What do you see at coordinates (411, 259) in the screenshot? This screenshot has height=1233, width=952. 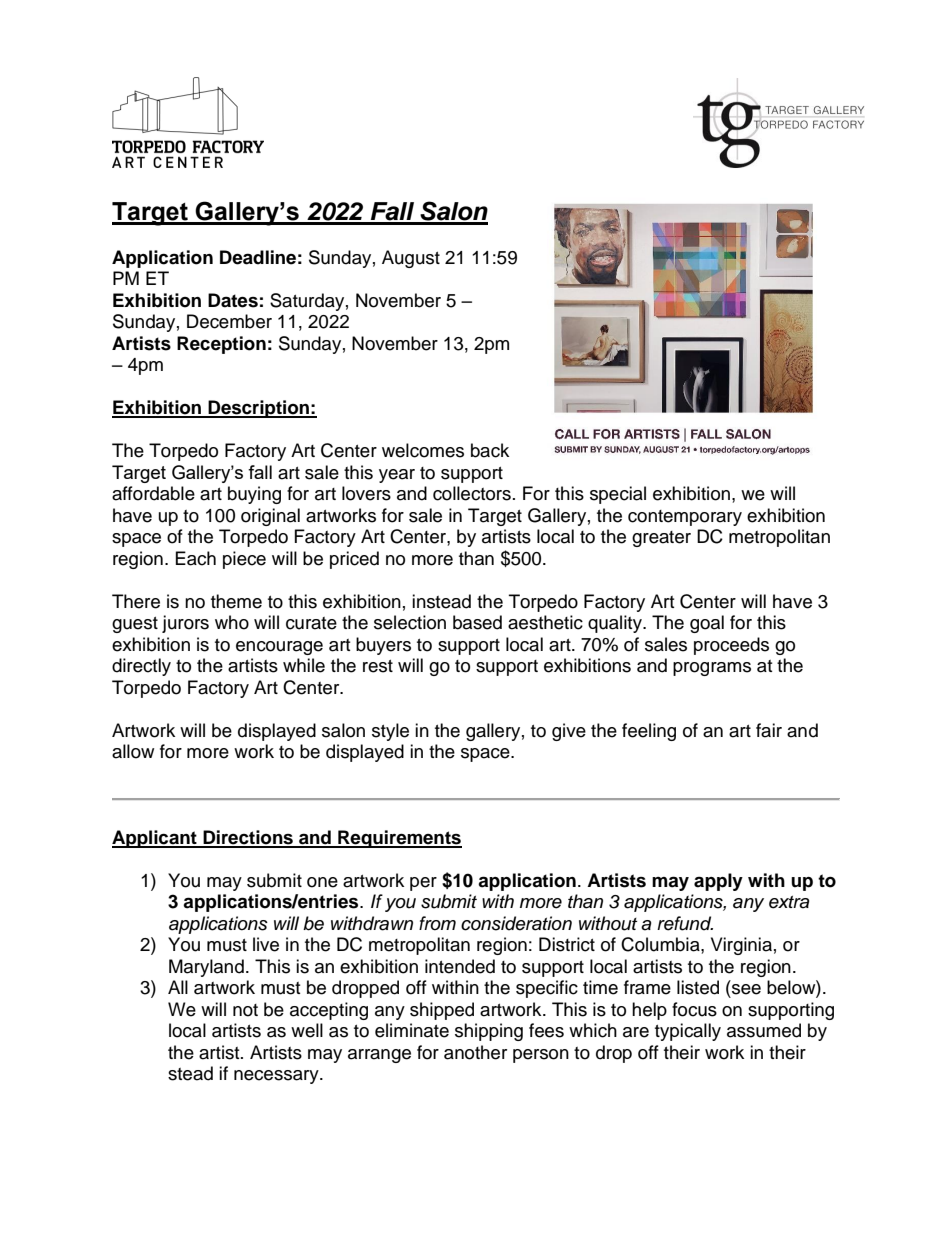 I see `August` at bounding box center [411, 259].
